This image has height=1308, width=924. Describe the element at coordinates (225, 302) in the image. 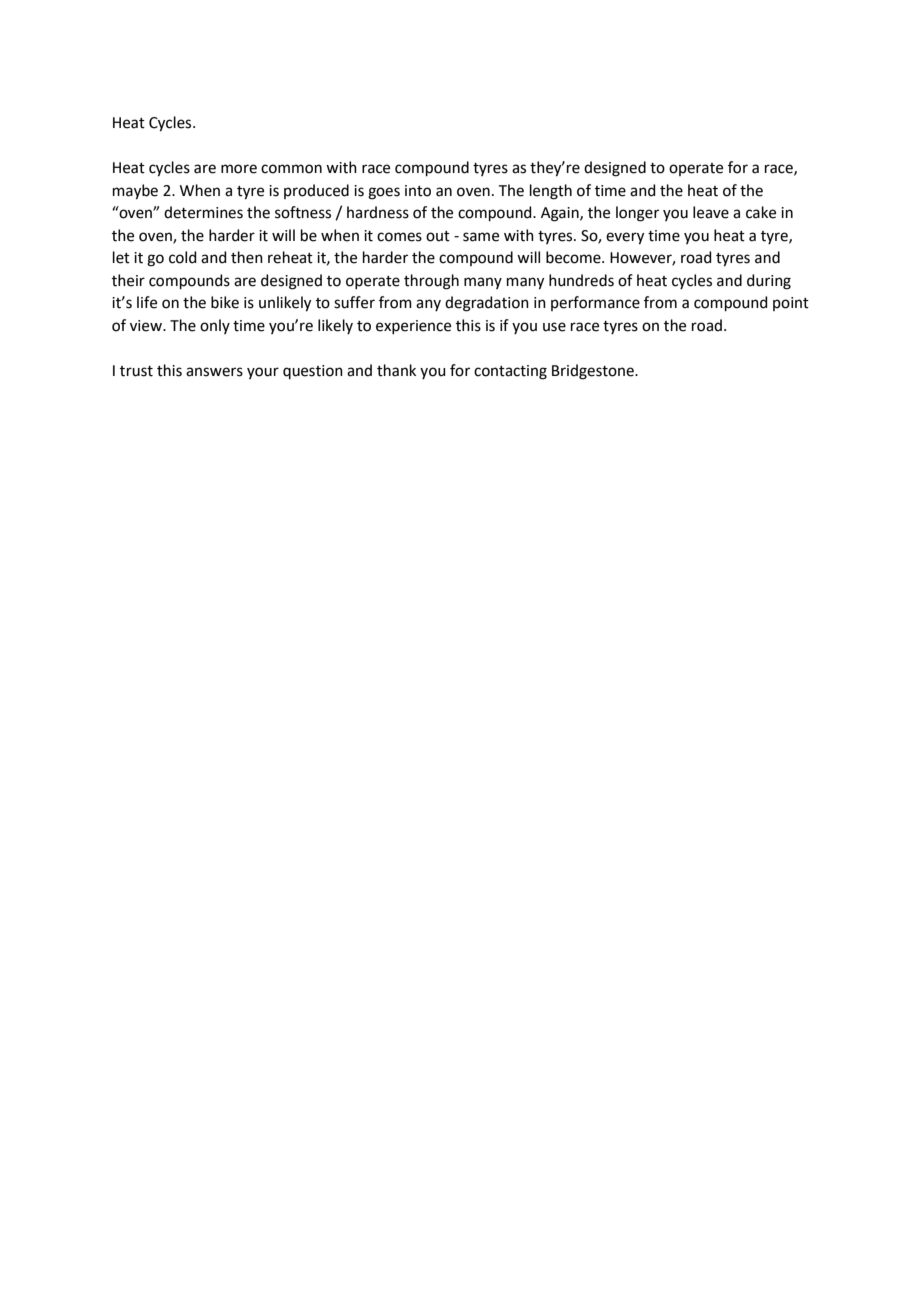

I see `bike` at that location.
